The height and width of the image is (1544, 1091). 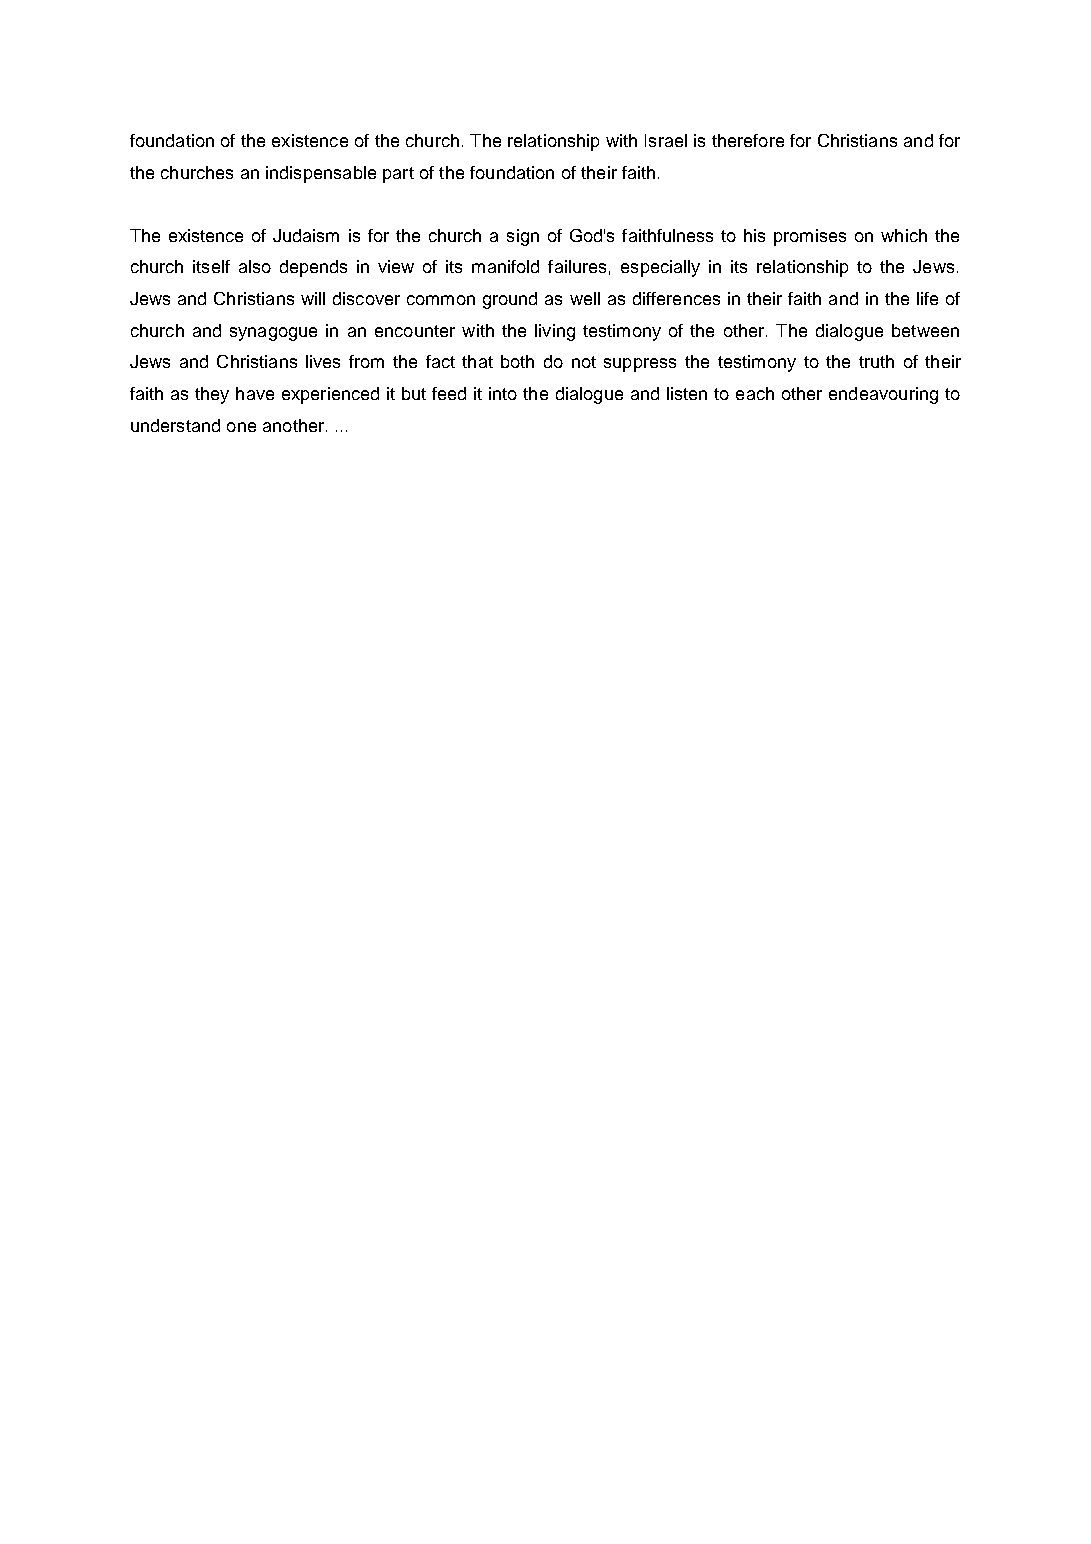 I want to click on Israel, so click(x=666, y=140).
